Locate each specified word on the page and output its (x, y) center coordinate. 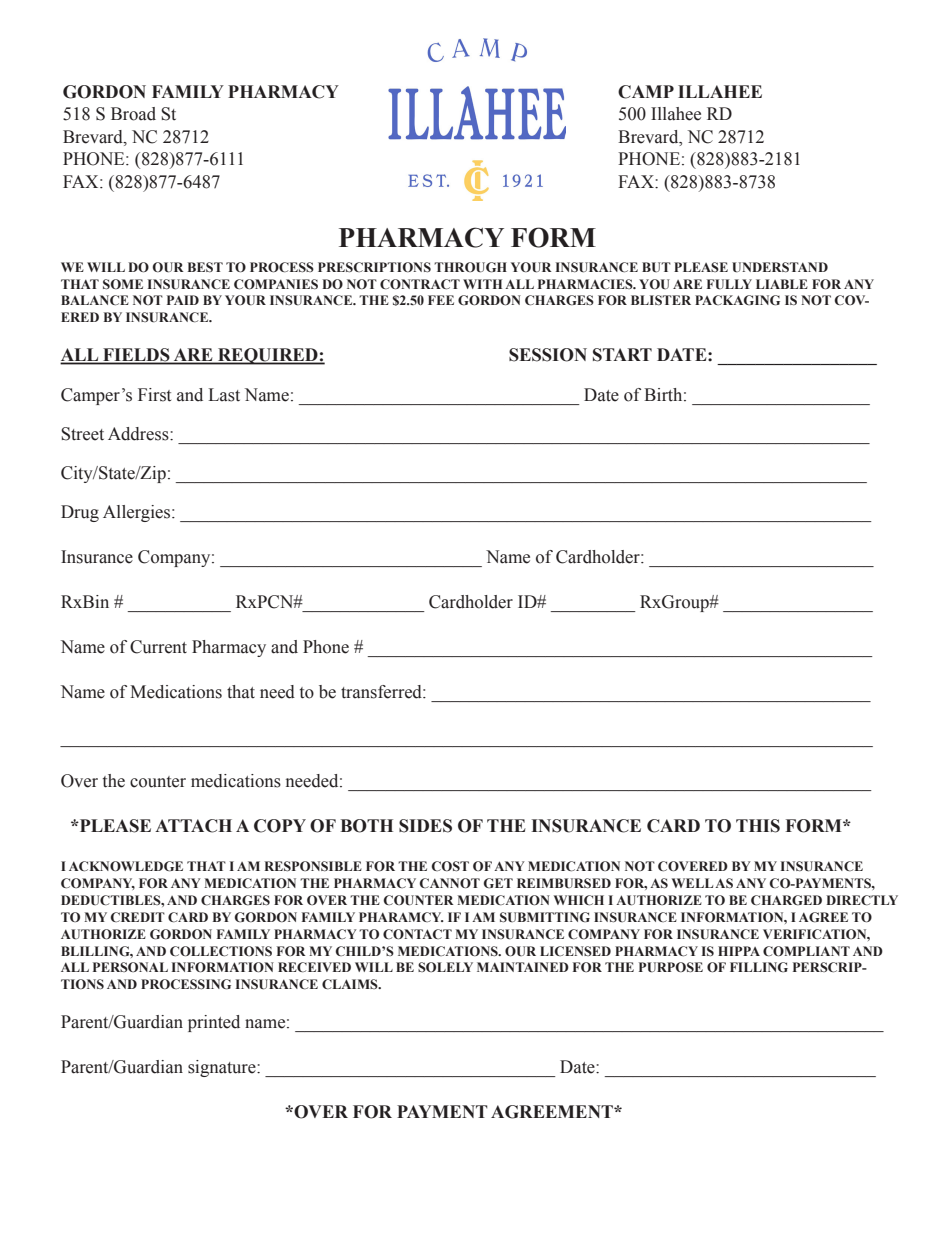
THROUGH (470, 267)
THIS (758, 826)
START (622, 355)
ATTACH (193, 826)
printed (214, 1023)
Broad (133, 114)
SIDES (425, 826)
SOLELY (445, 967)
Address (139, 434)
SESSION (548, 355)
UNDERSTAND (780, 267)
